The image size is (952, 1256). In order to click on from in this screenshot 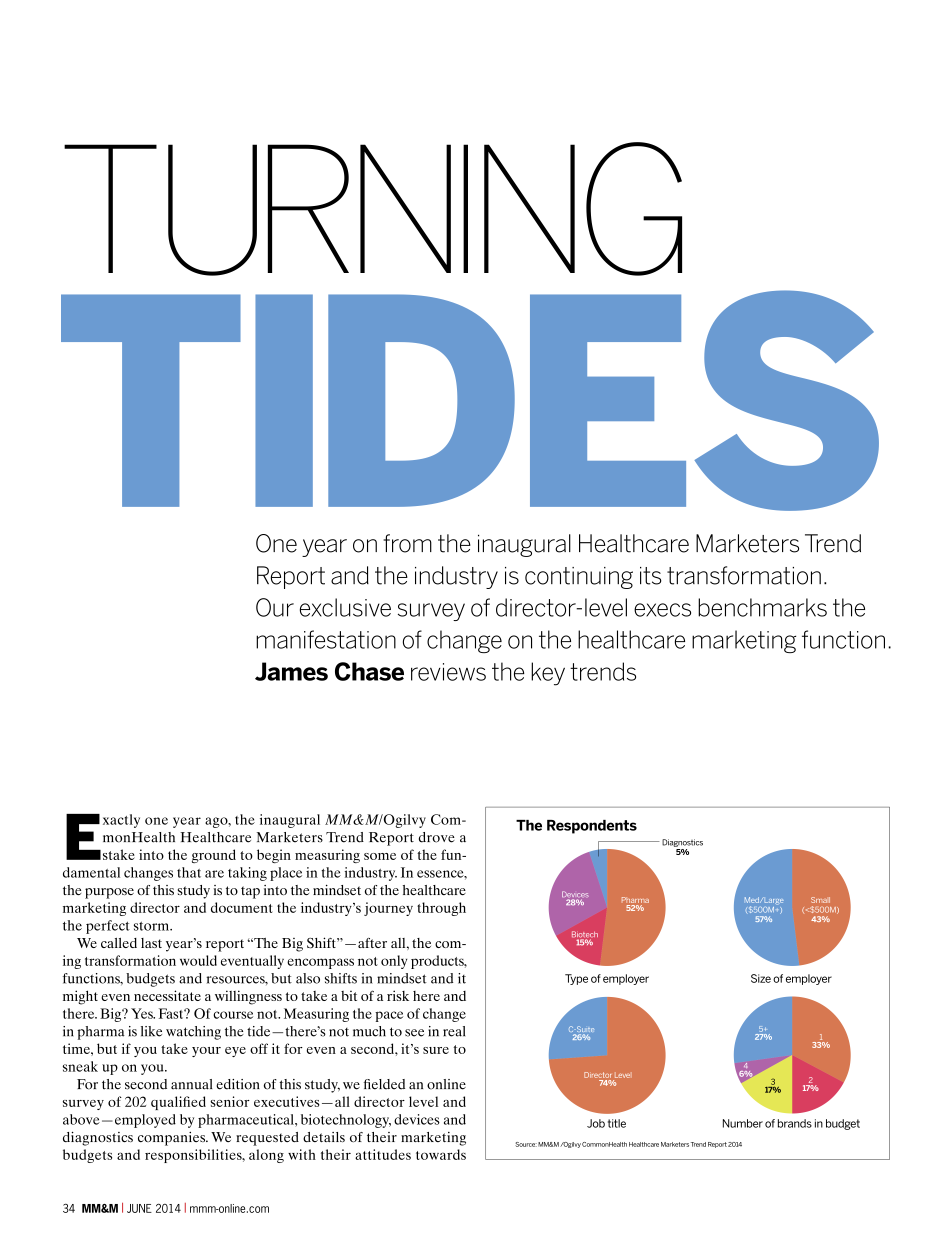, I will do `click(407, 543)`.
